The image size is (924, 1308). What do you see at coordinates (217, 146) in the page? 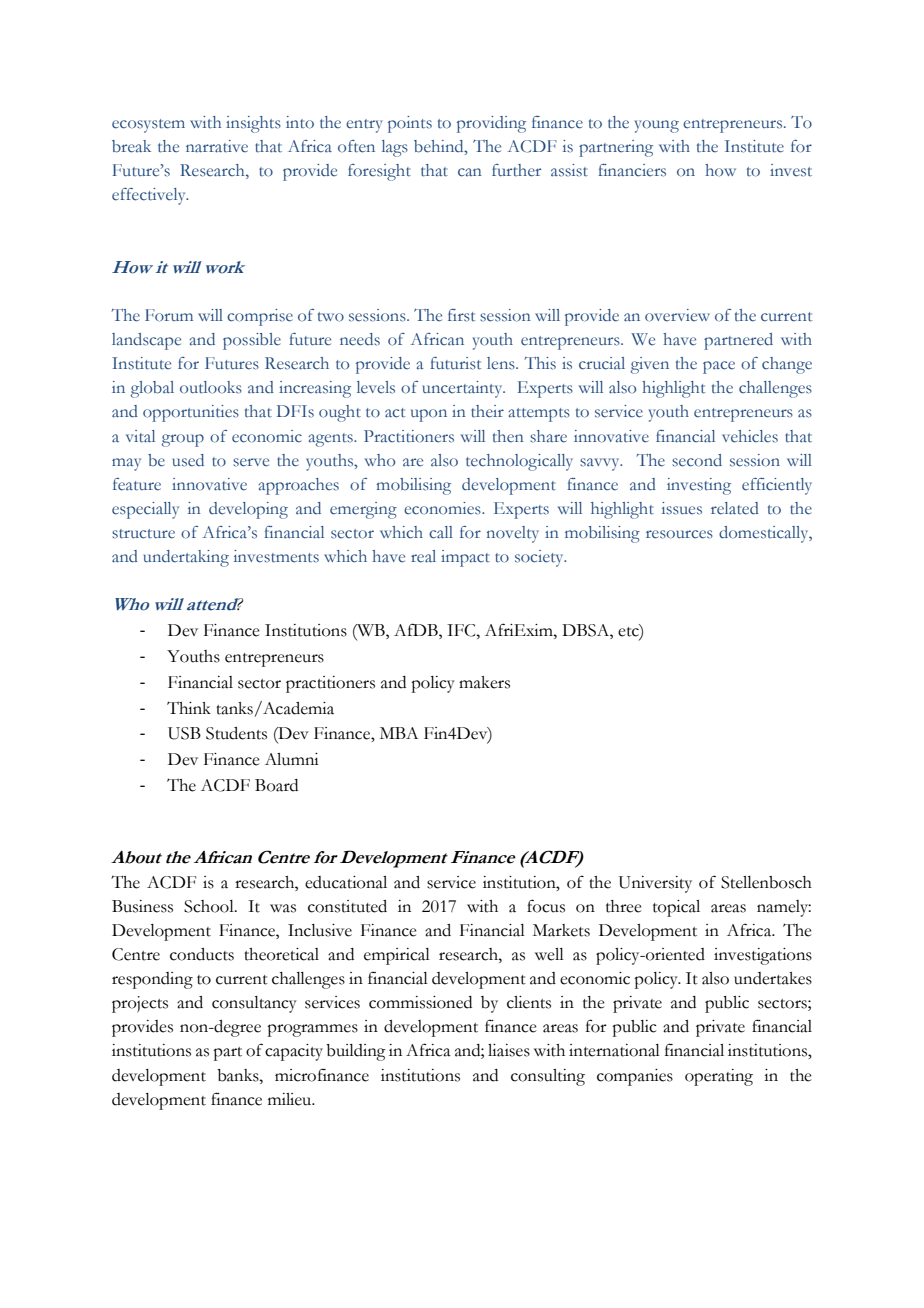
I see `narrative` at bounding box center [217, 146].
